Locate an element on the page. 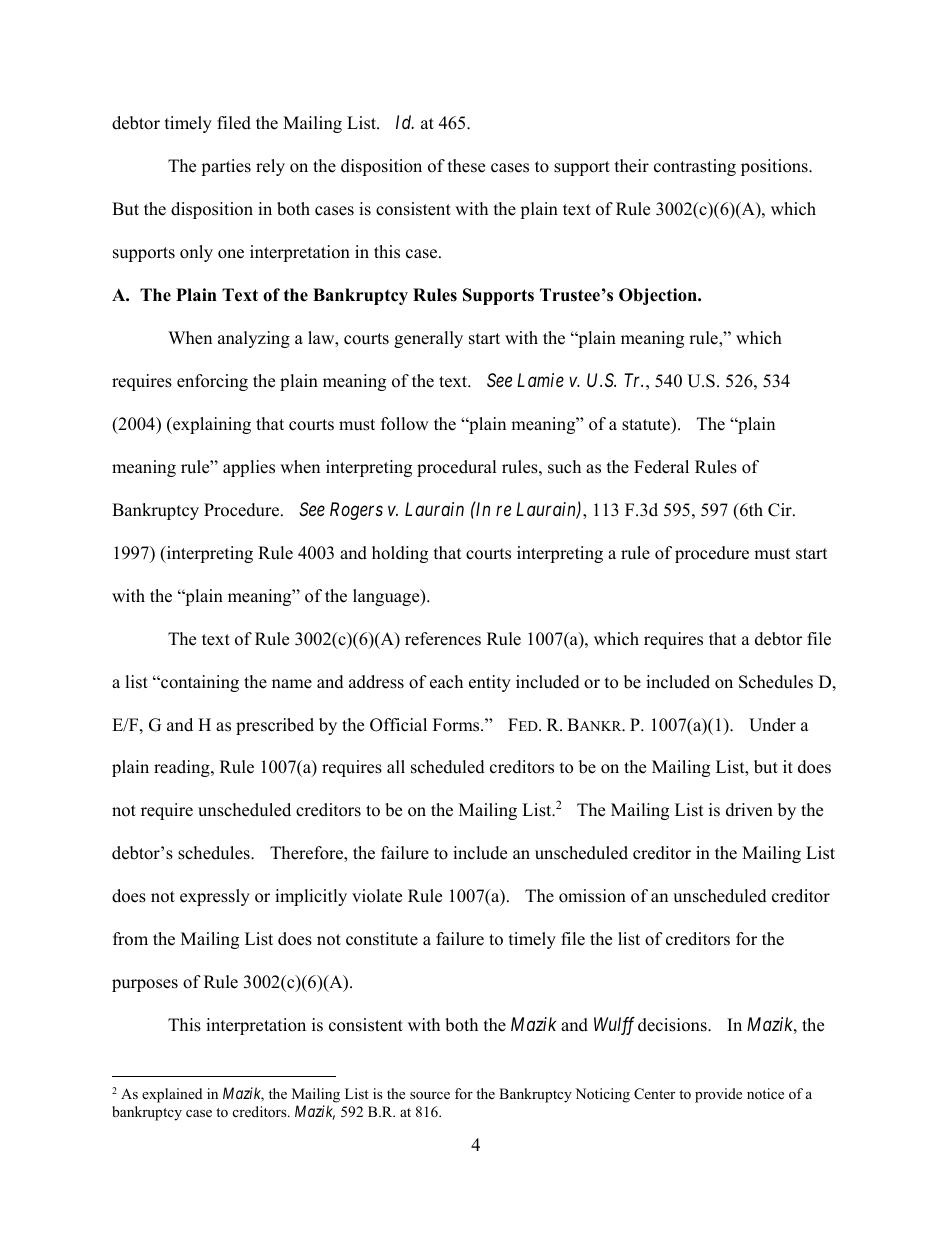 This document has height=1233, width=952. Under is located at coordinates (772, 725).
